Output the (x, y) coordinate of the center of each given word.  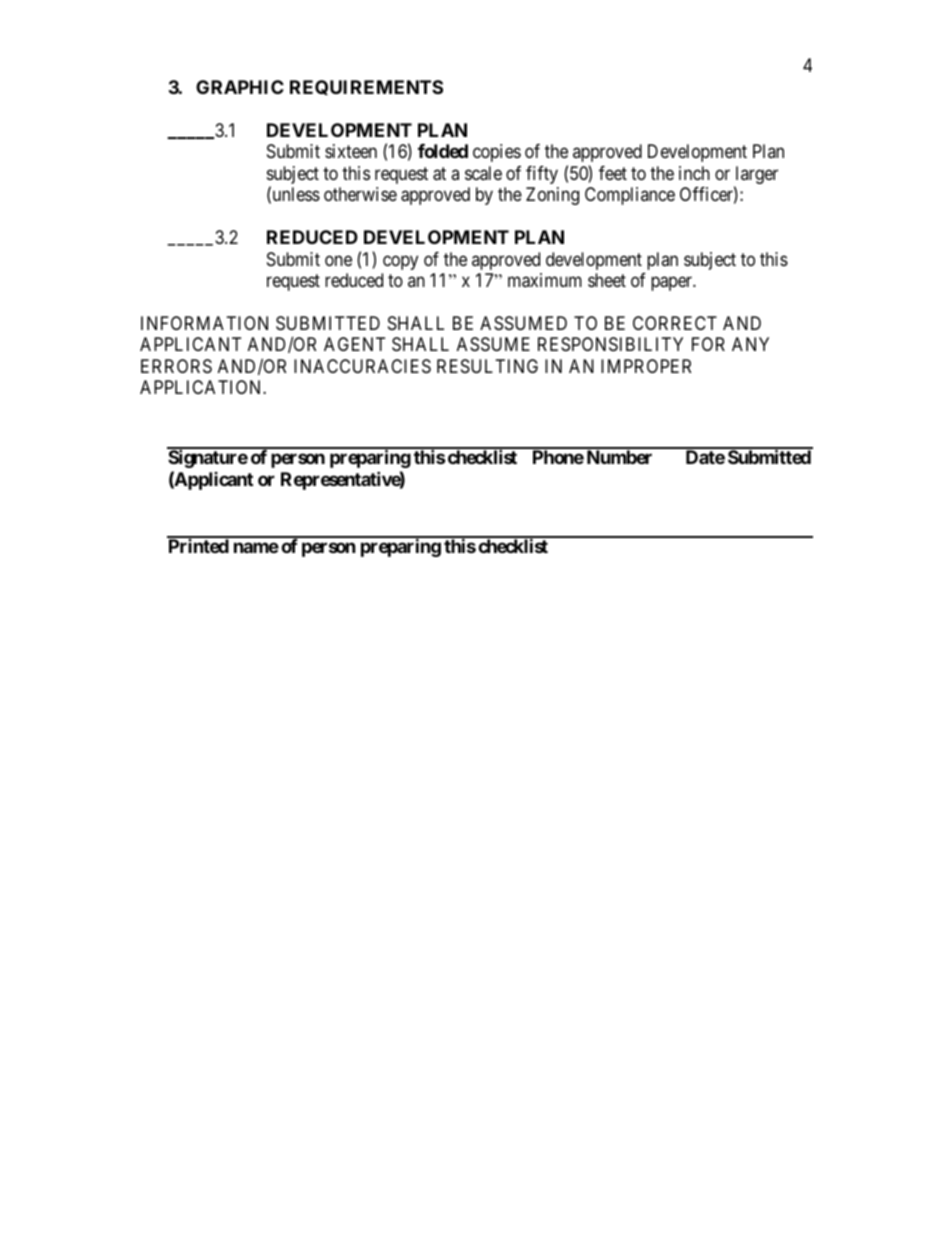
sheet (607, 280)
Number (619, 457)
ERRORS (176, 366)
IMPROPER (646, 366)
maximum (545, 280)
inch (694, 173)
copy (400, 262)
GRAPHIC (240, 87)
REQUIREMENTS (366, 87)
